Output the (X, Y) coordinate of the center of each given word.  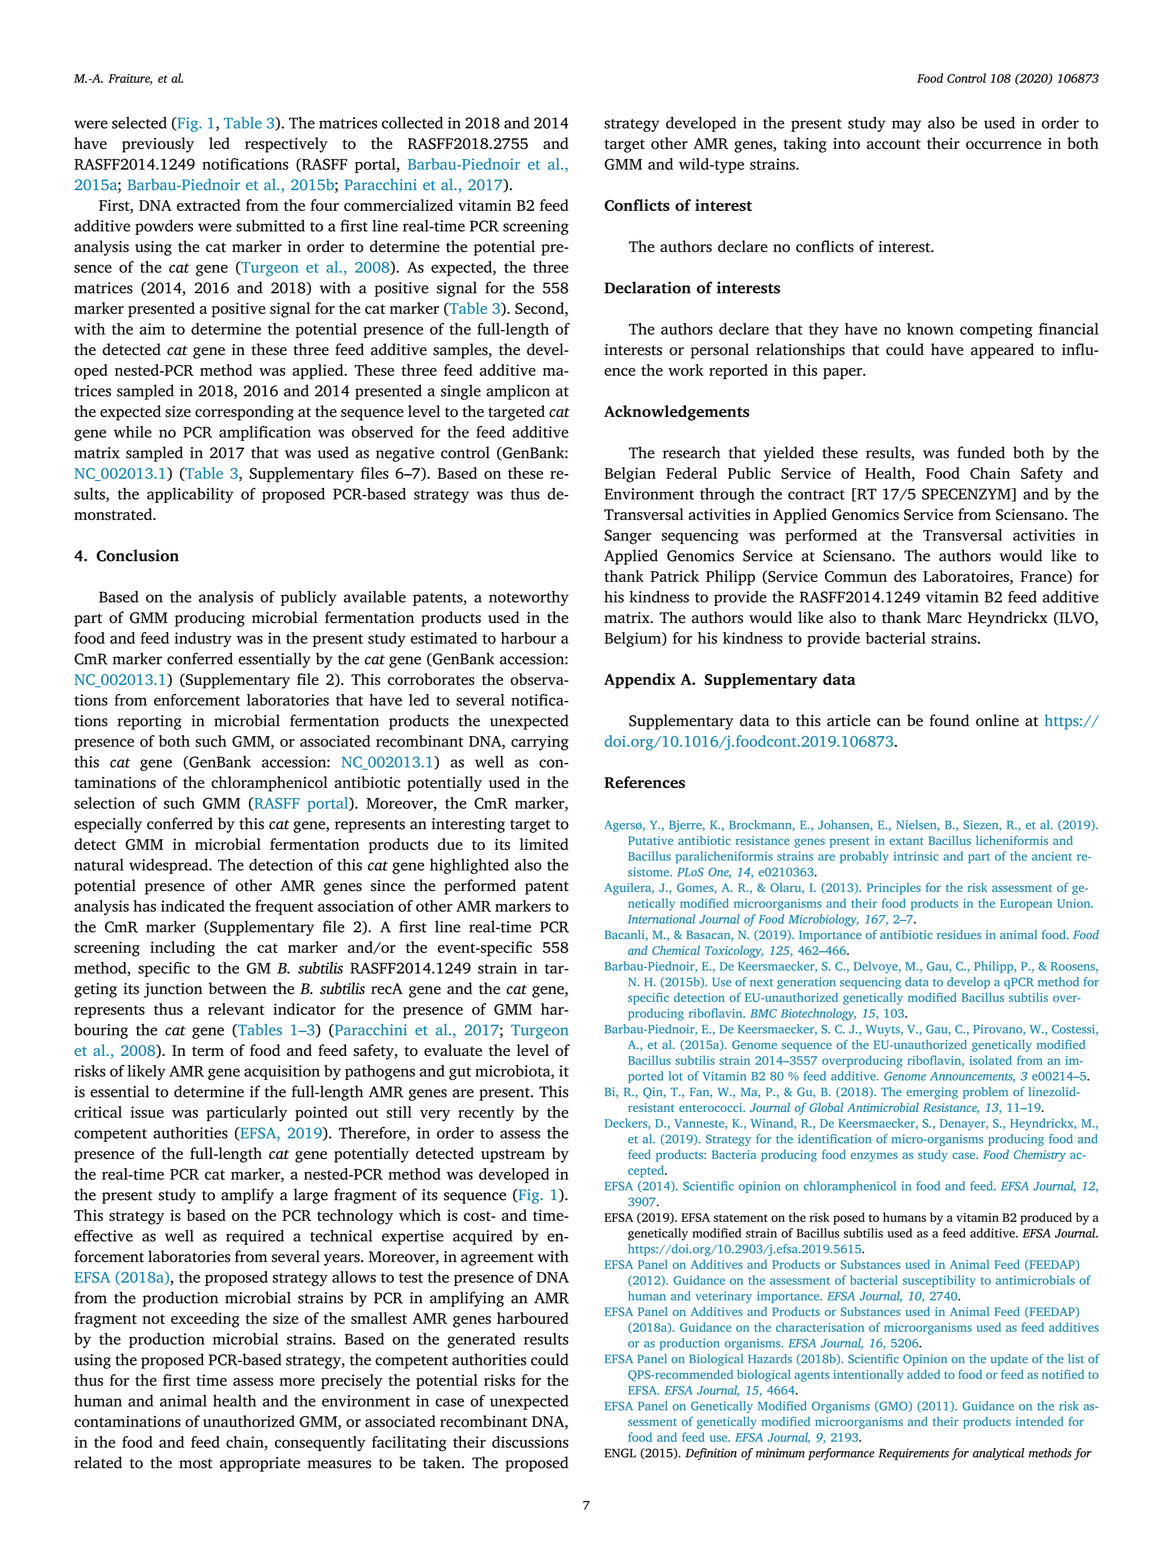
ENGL (620, 1453)
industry (203, 639)
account (894, 144)
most (196, 1463)
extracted (209, 205)
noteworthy (529, 598)
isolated (991, 1060)
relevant (236, 1009)
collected (412, 122)
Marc (944, 618)
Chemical (676, 950)
